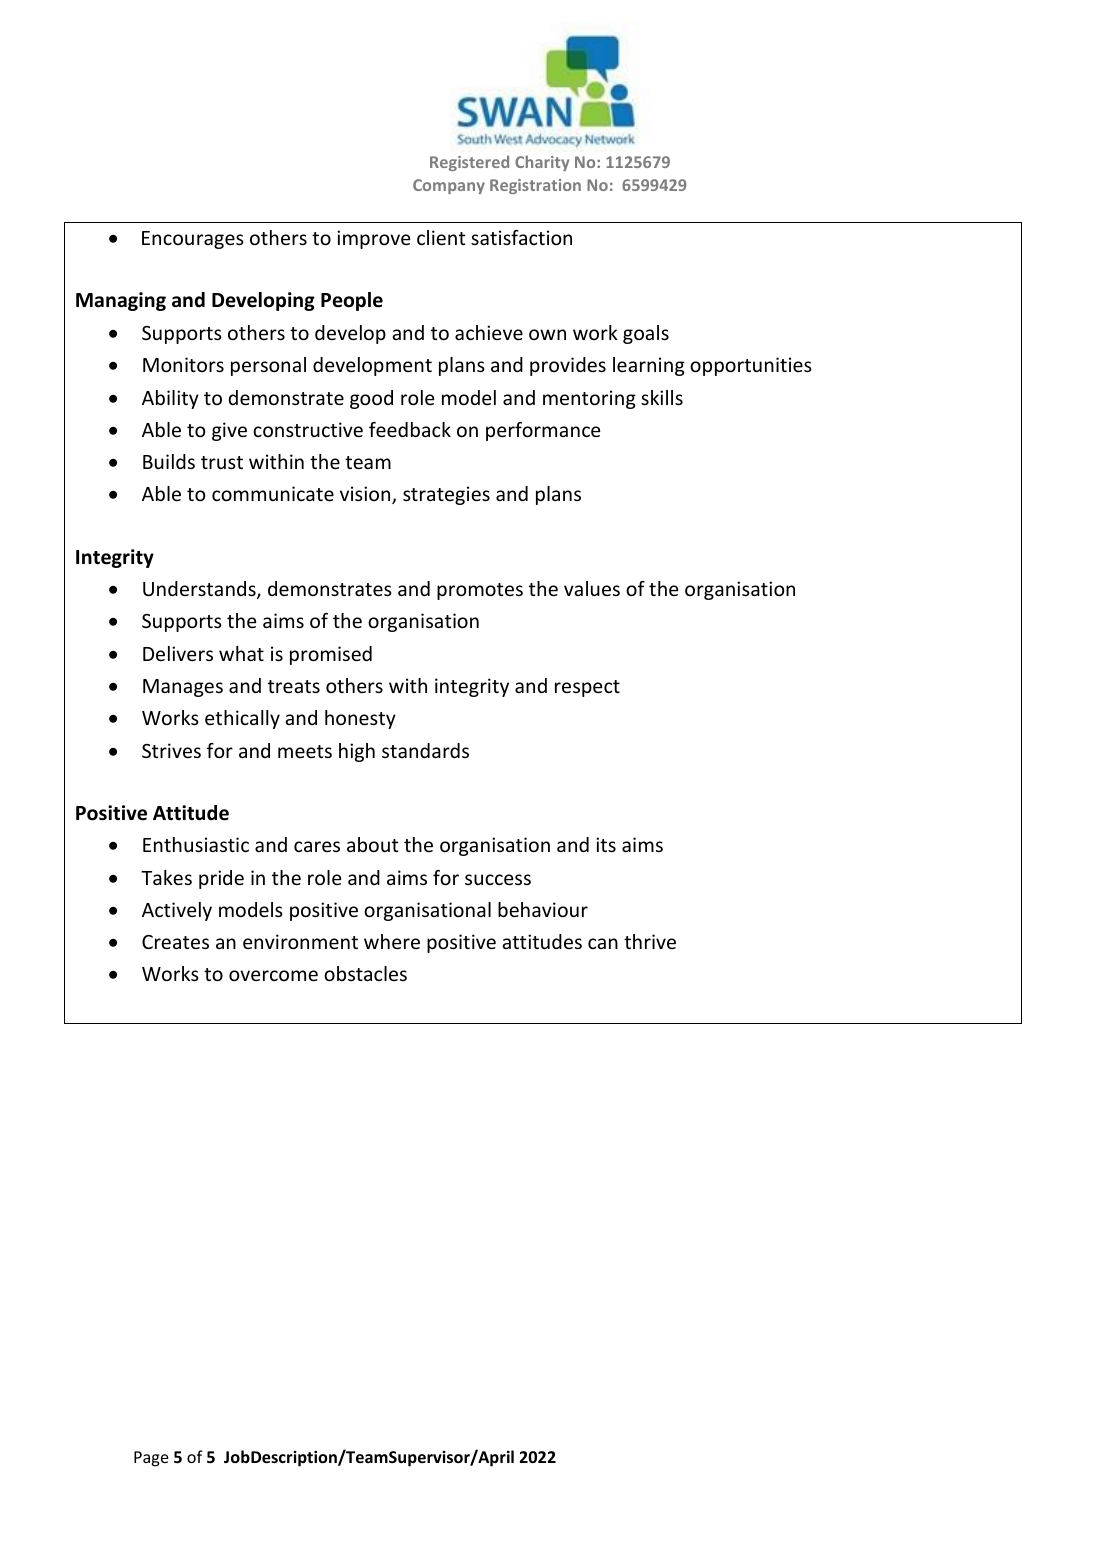 This screenshot has width=1100, height=1556. What do you see at coordinates (151, 1459) in the screenshot?
I see `Page` at bounding box center [151, 1459].
